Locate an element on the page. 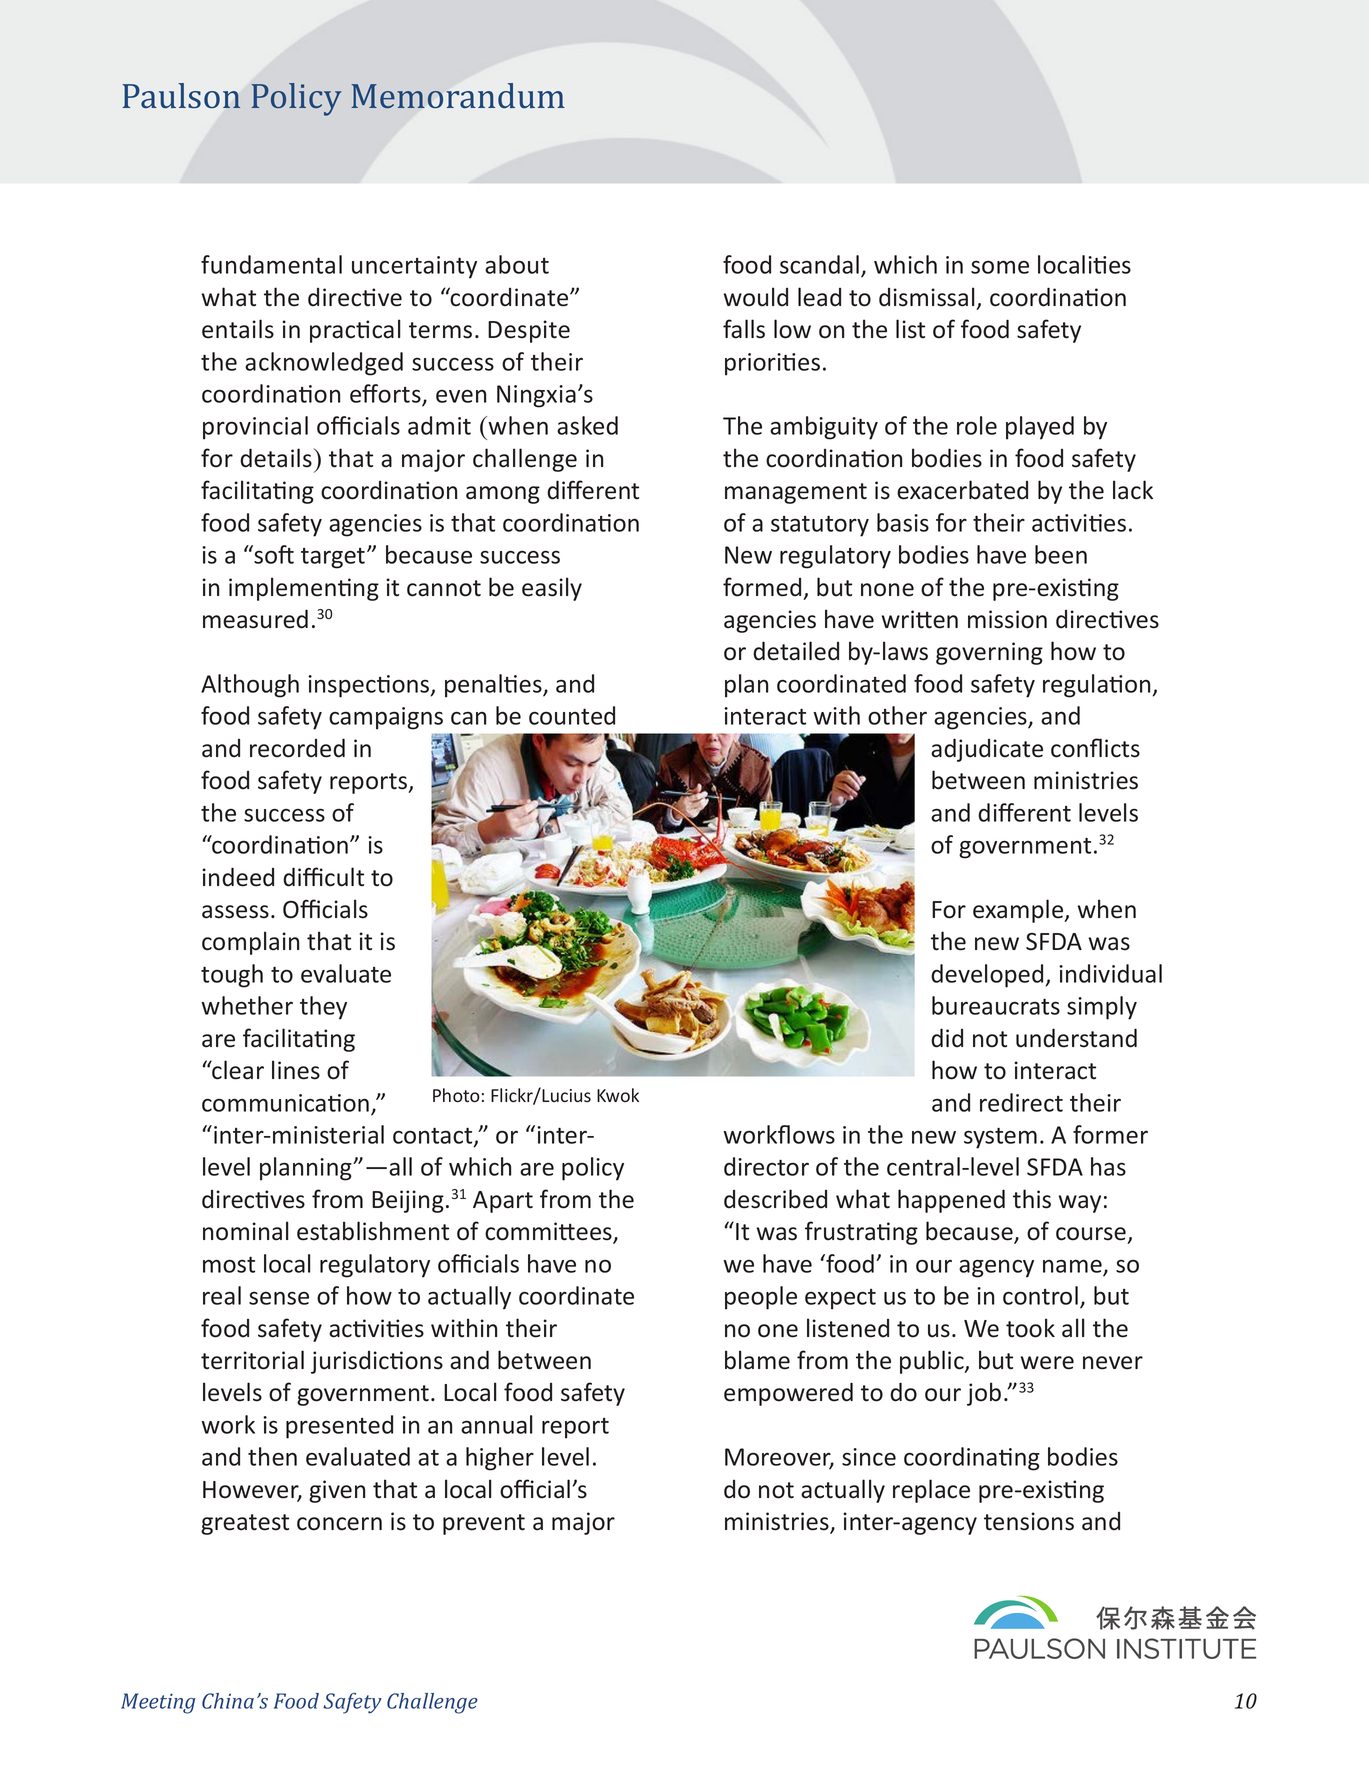 The image size is (1369, 1772). counted is located at coordinates (572, 715).
